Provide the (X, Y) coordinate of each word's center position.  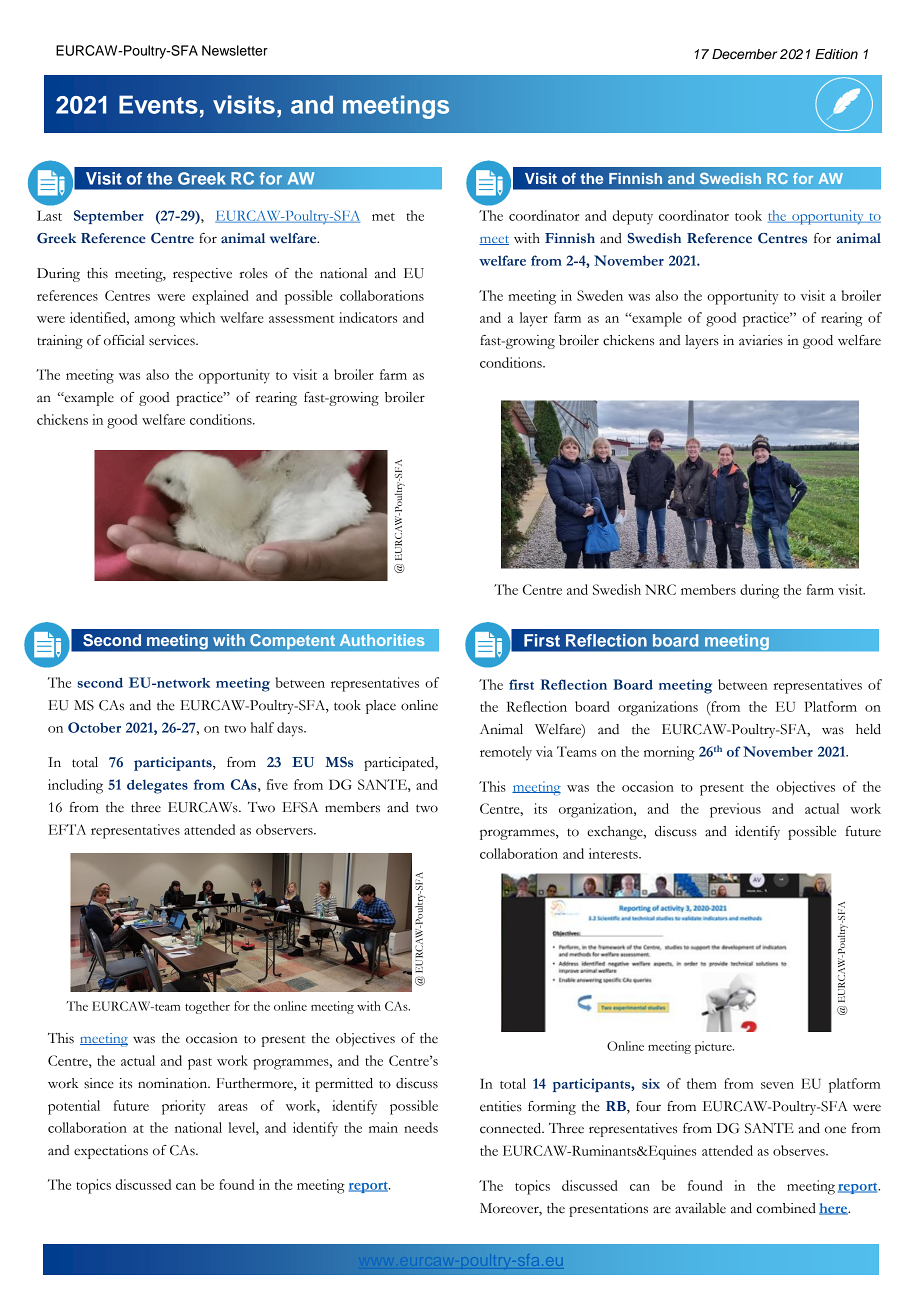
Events (158, 104)
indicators (368, 317)
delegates (157, 786)
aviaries (761, 340)
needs (421, 1127)
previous (735, 810)
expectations (111, 1152)
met (383, 217)
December (744, 54)
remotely (506, 753)
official (124, 340)
